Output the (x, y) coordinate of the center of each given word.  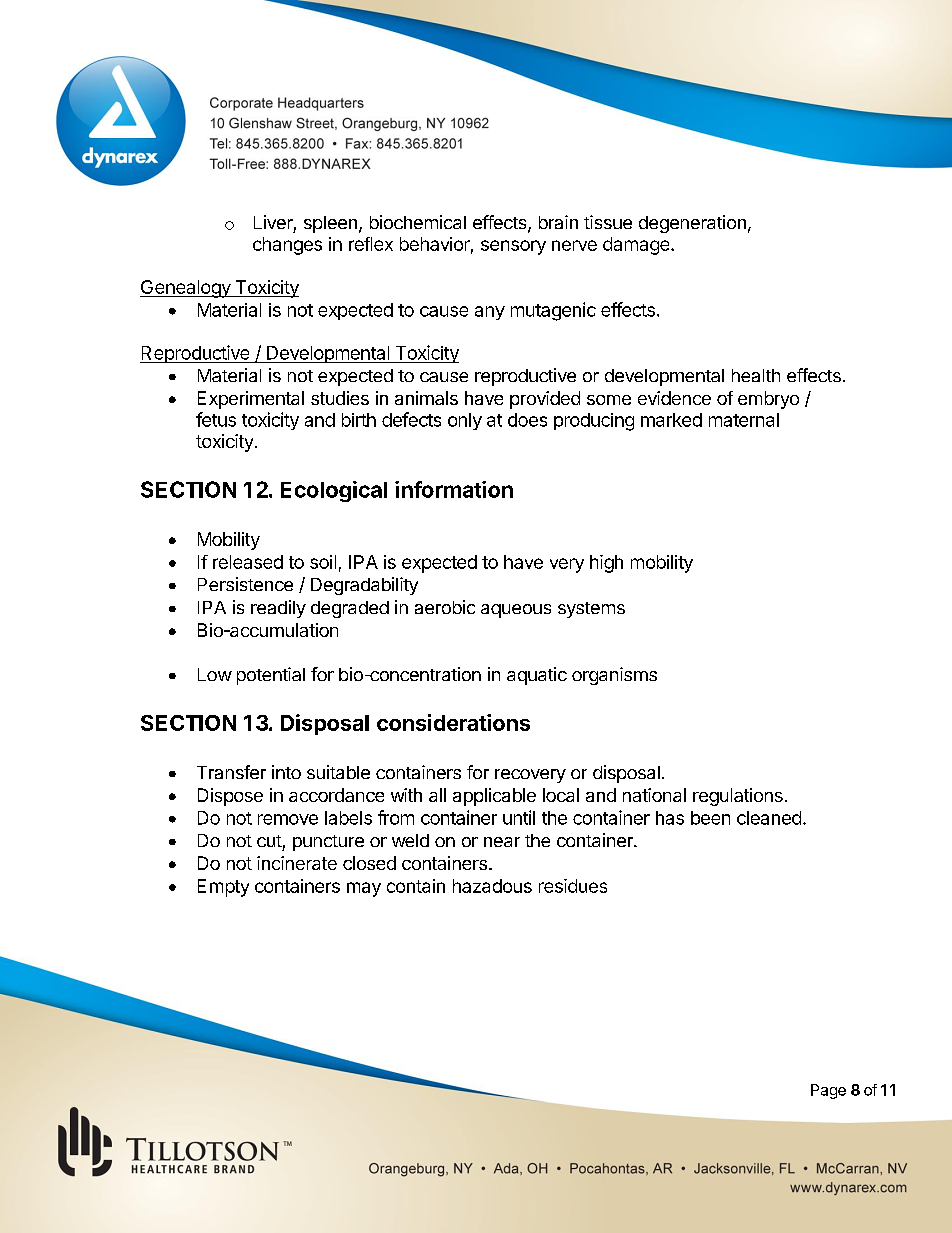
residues (573, 886)
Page (828, 1091)
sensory (513, 247)
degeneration (692, 224)
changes (287, 246)
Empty (223, 888)
